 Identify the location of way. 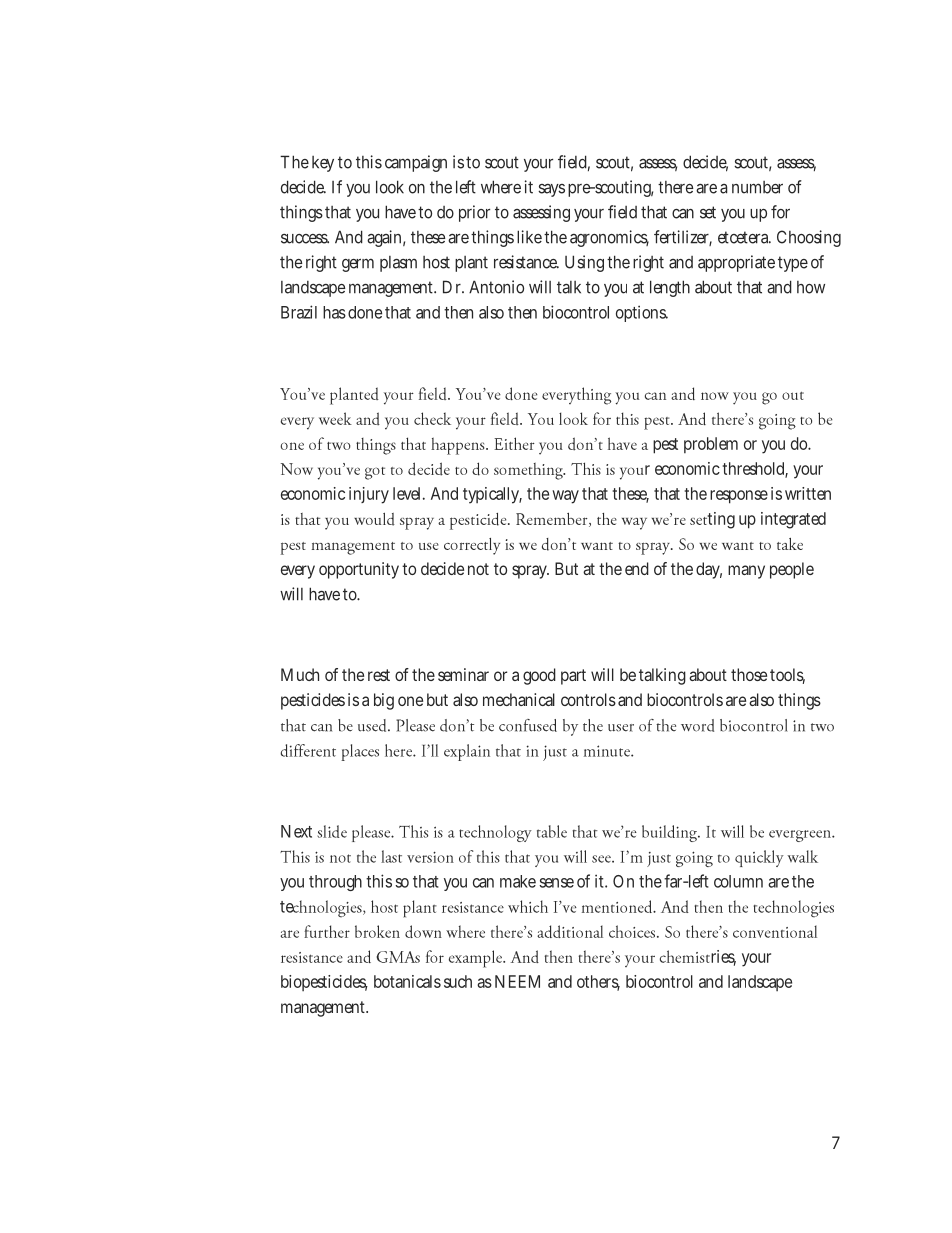
(565, 497).
